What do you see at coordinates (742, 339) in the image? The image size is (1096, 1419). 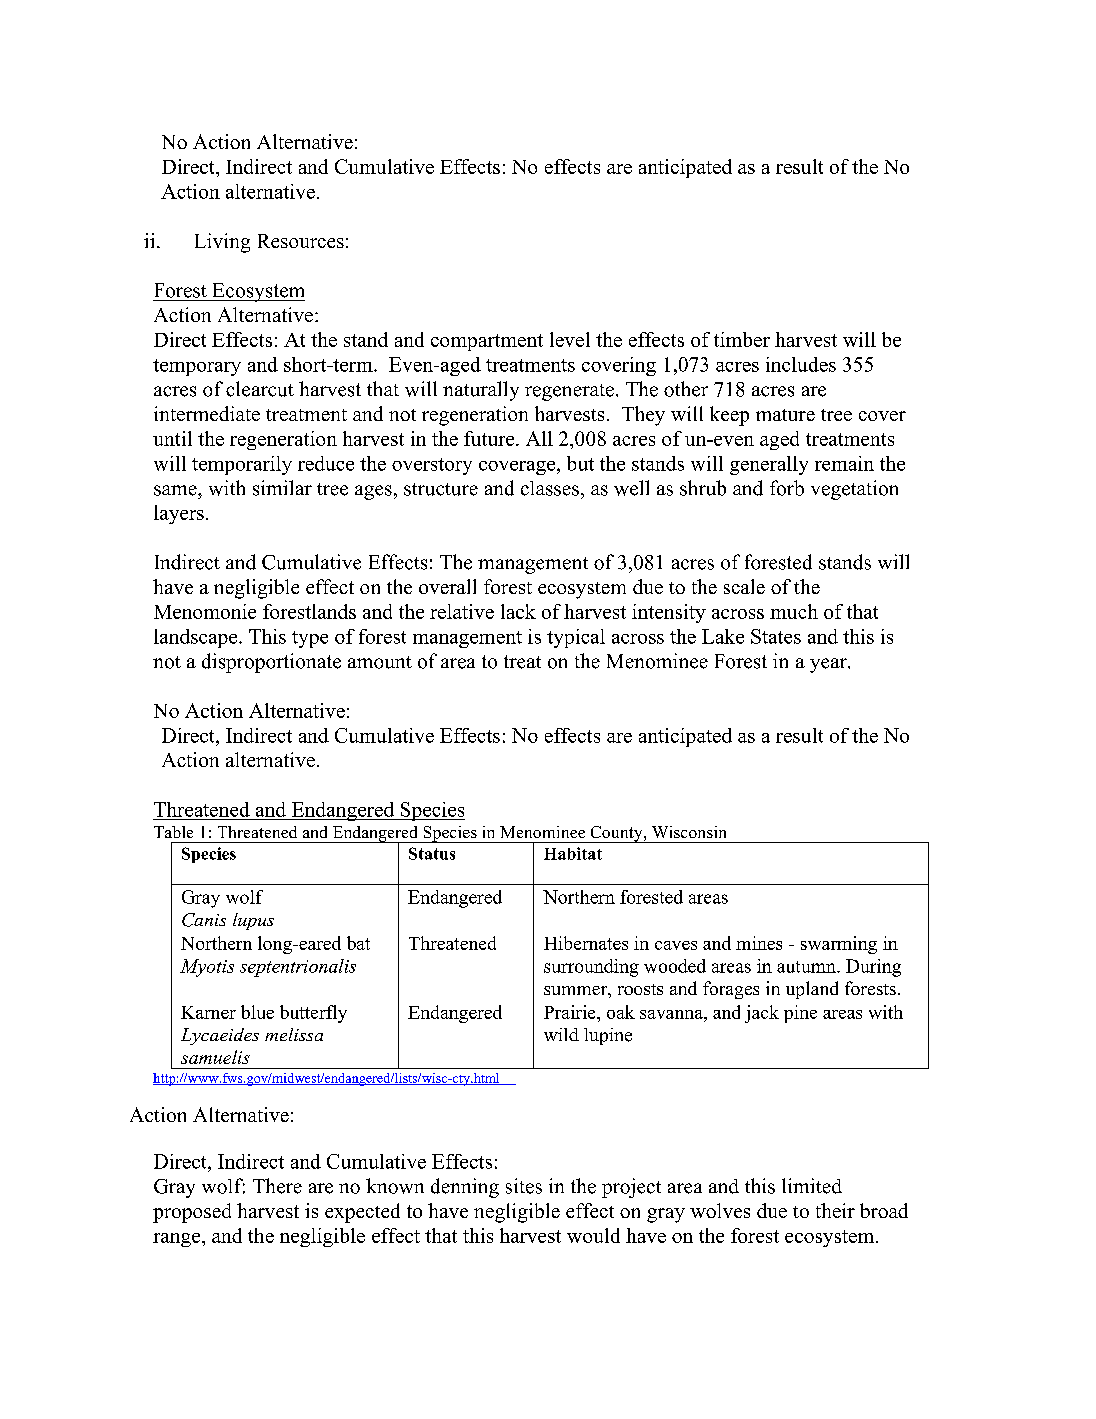 I see `timber` at bounding box center [742, 339].
